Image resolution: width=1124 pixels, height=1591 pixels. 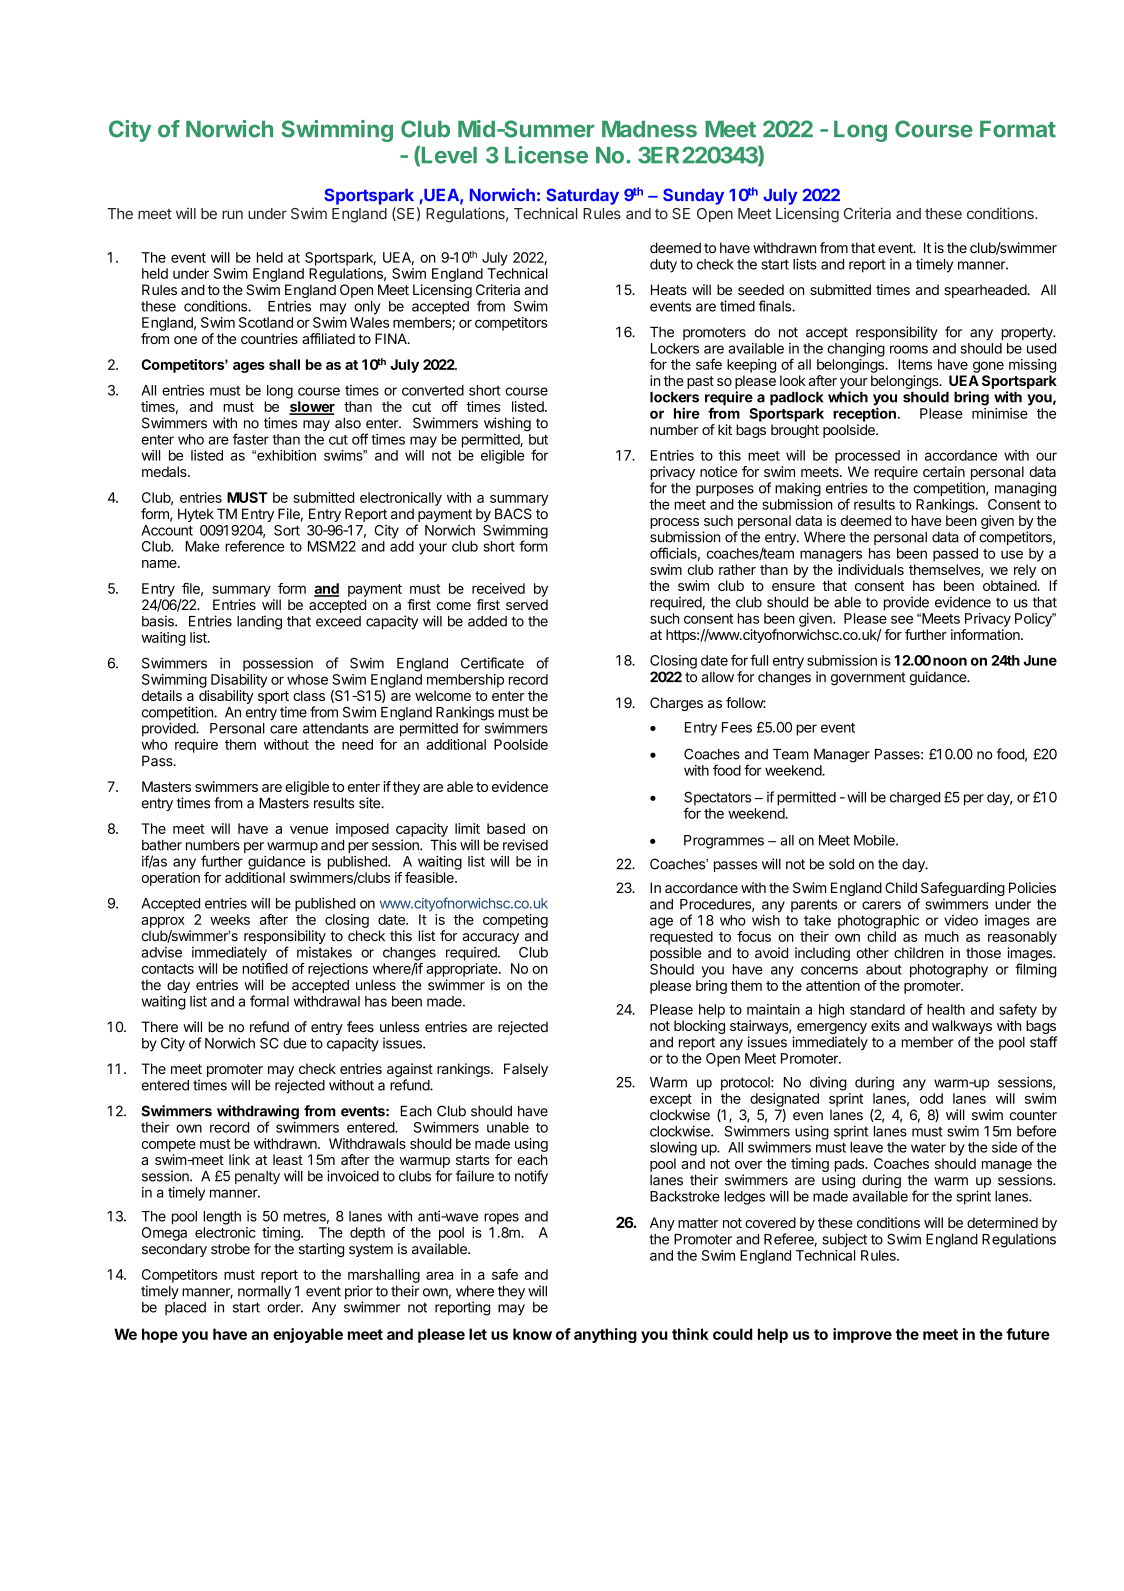 What do you see at coordinates (251, 439) in the screenshot?
I see `faster` at bounding box center [251, 439].
